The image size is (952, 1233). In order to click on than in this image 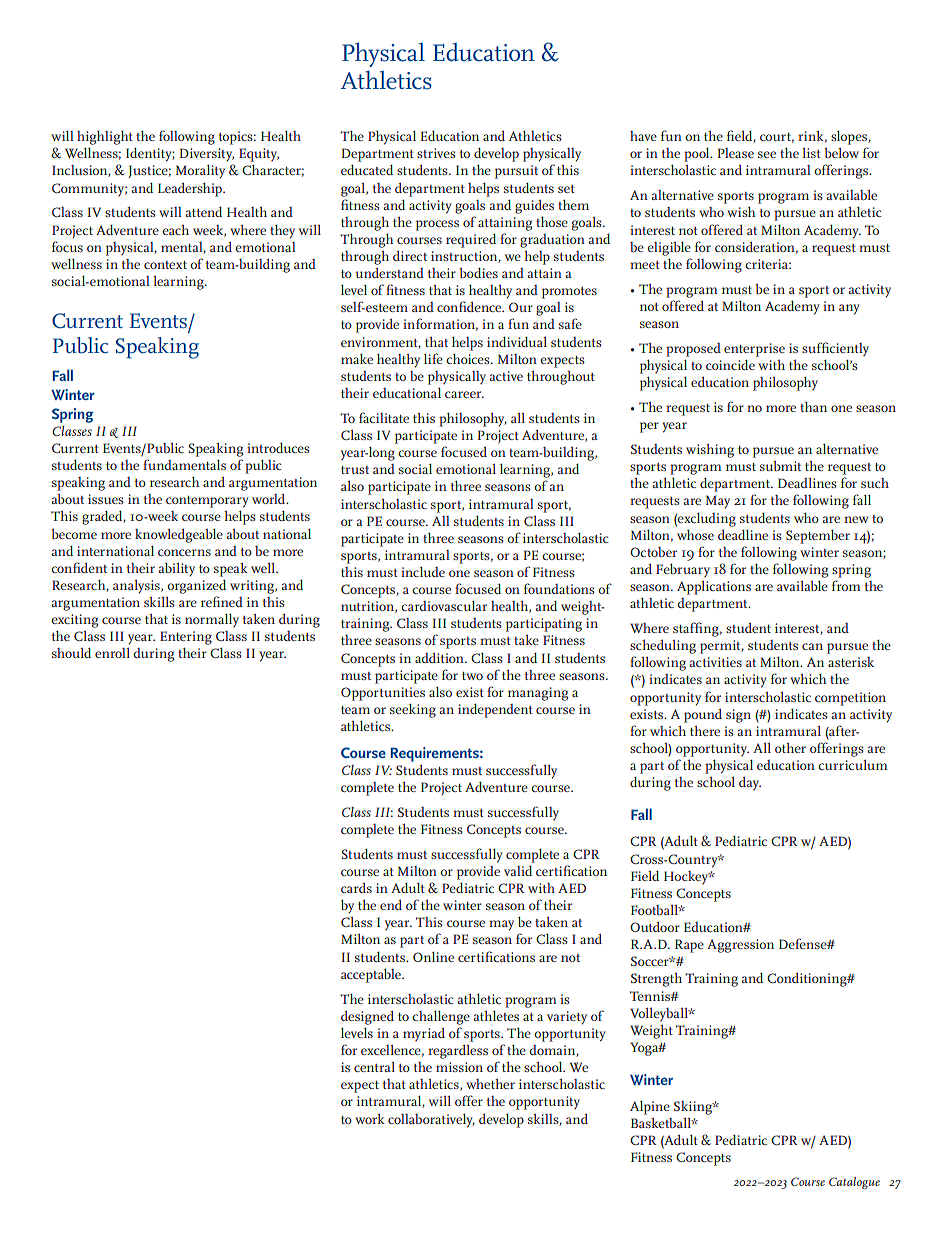, I will do `click(813, 406)`.
